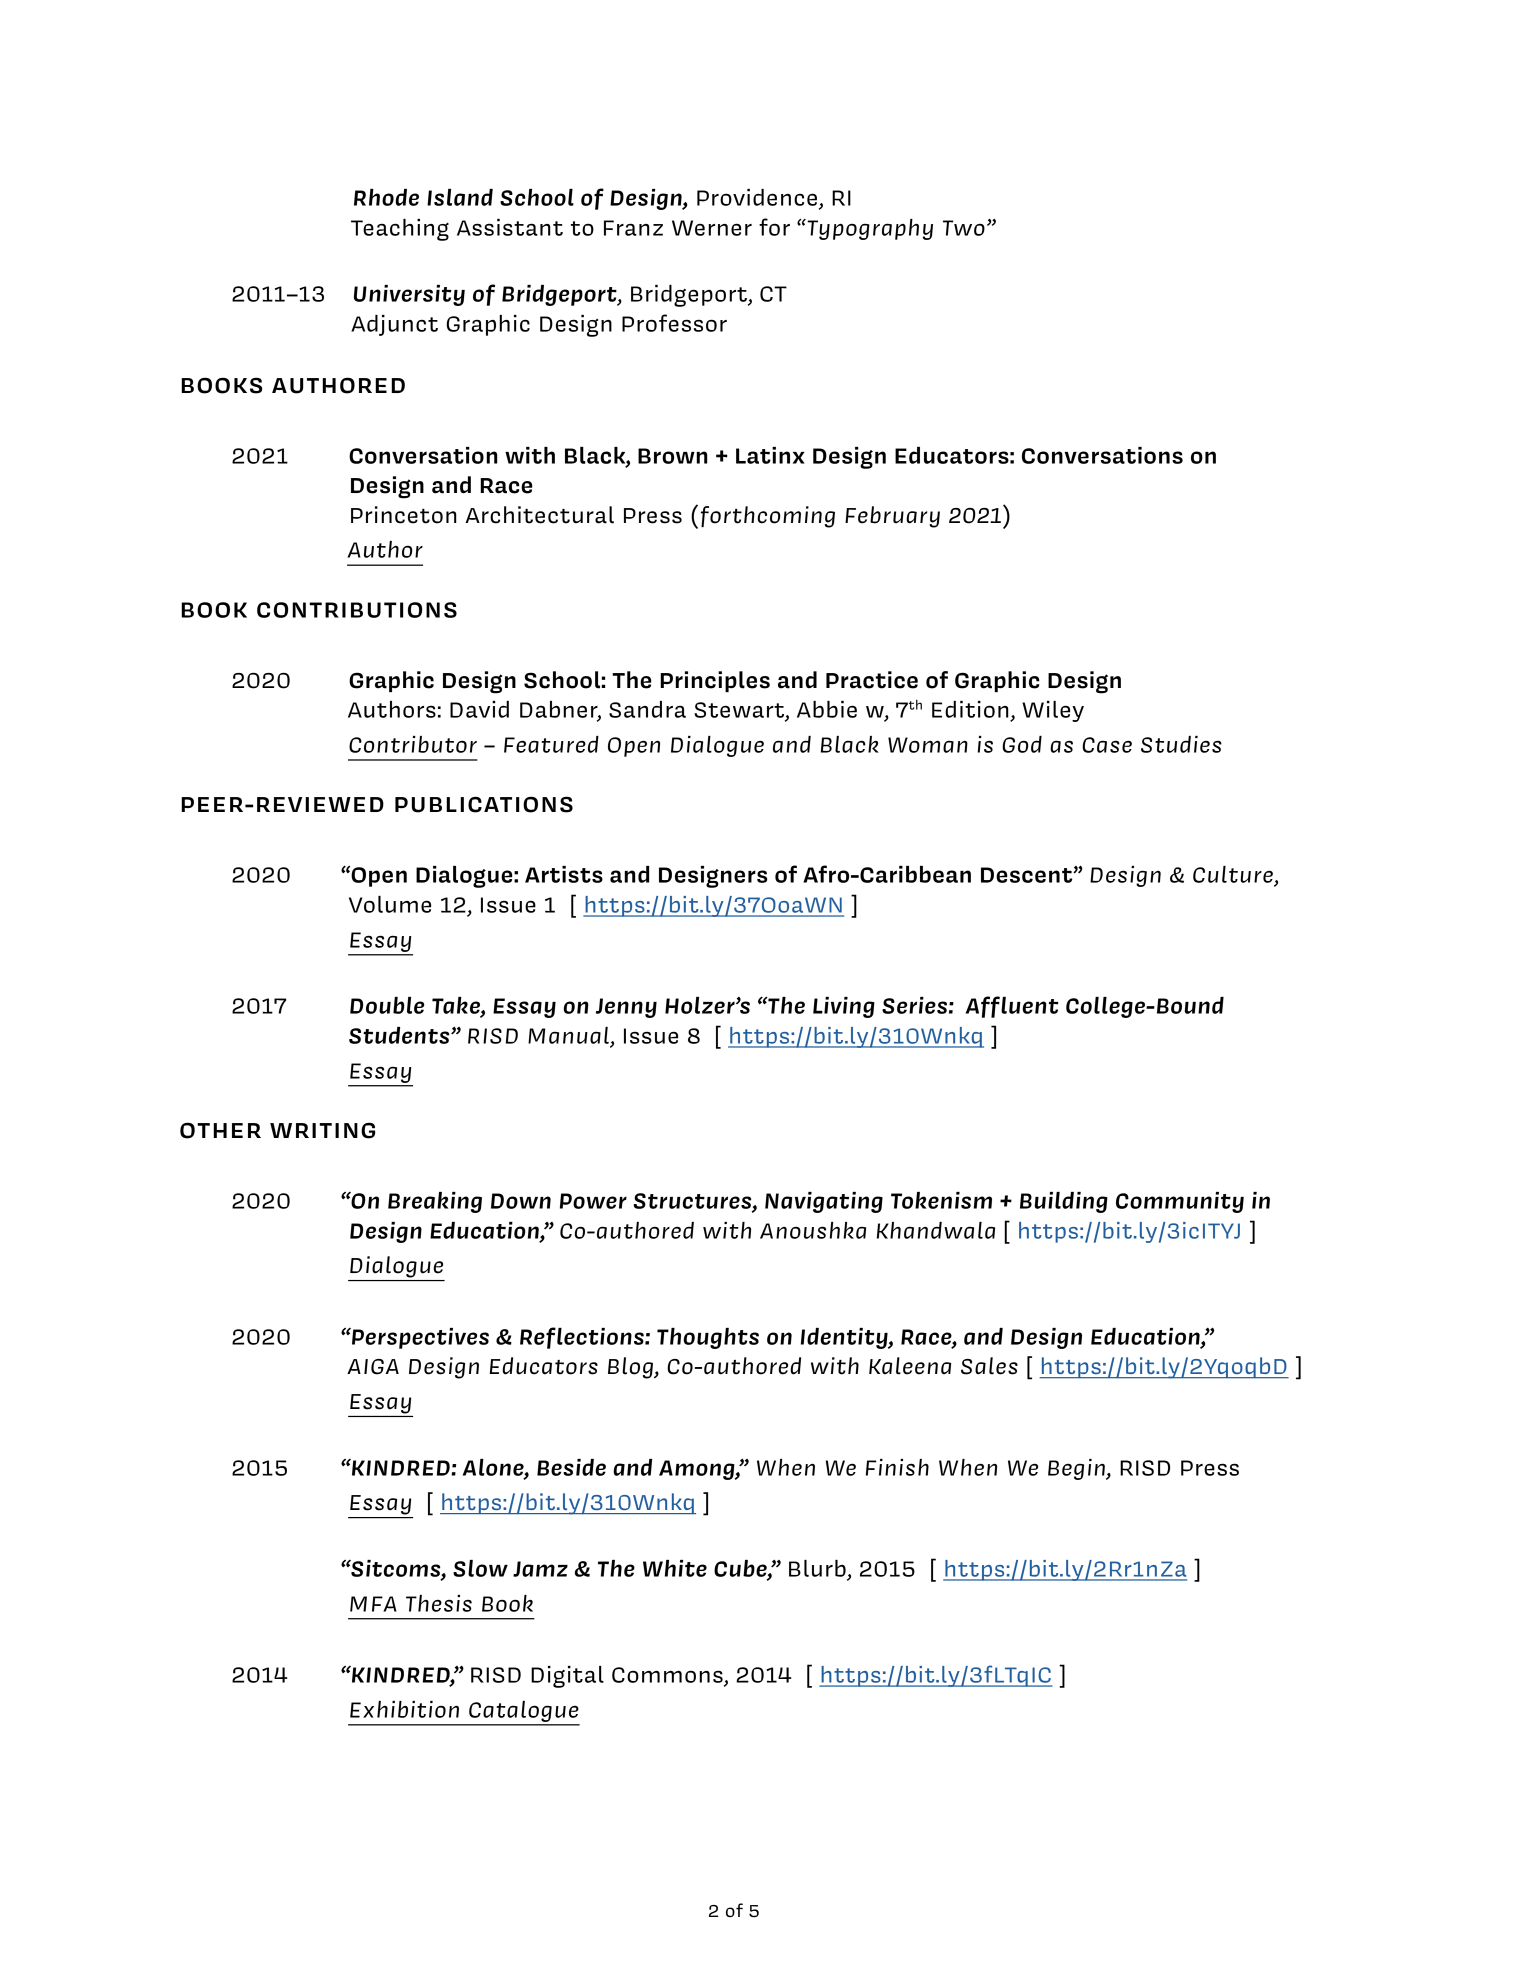 The width and height of the screenshot is (1521, 1968). I want to click on Navigating, so click(824, 1202).
